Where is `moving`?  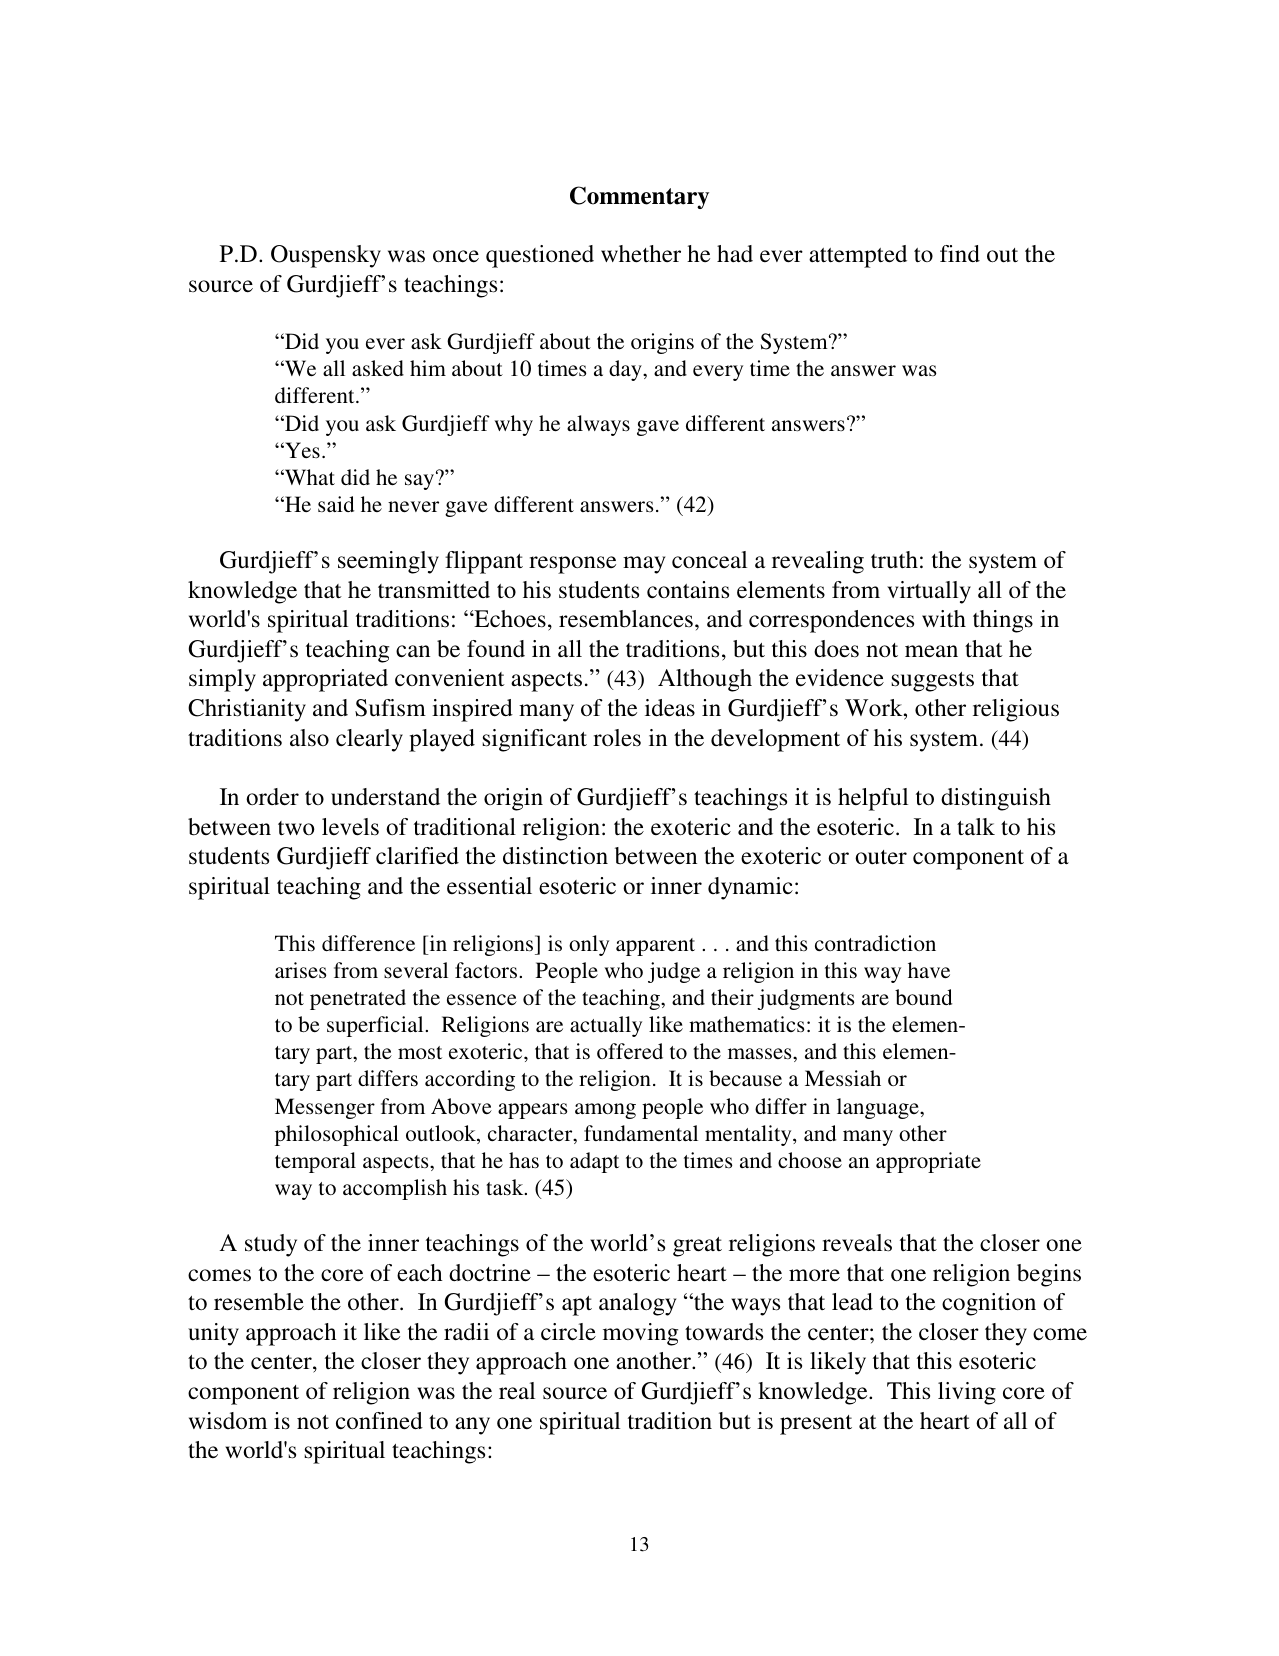 moving is located at coordinates (640, 1334).
